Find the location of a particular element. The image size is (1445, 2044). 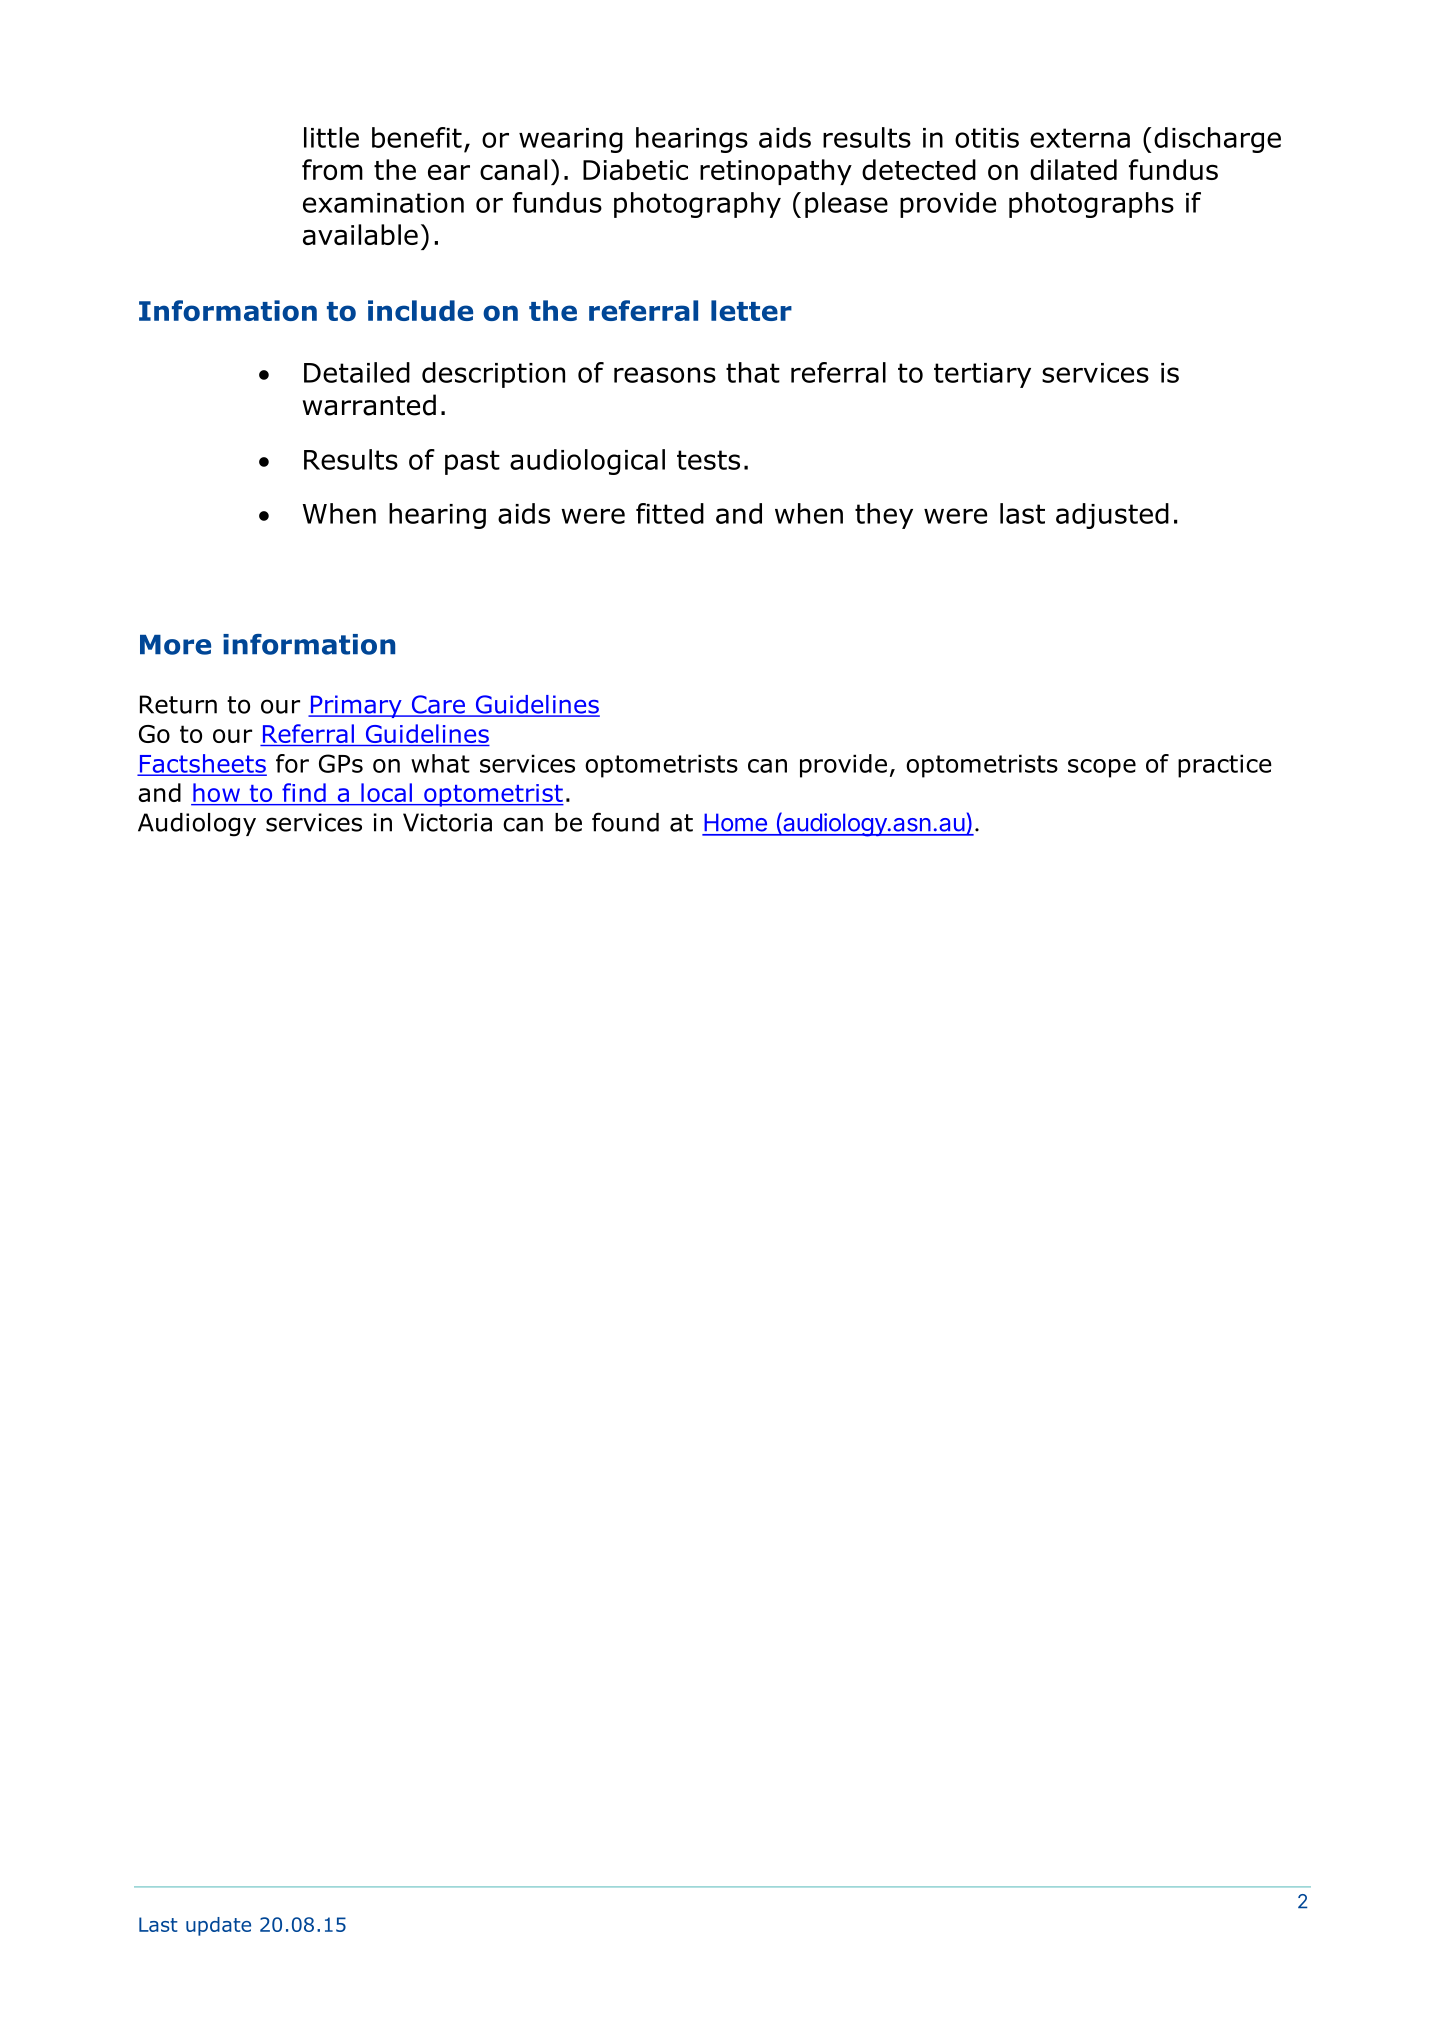

photography is located at coordinates (697, 205).
